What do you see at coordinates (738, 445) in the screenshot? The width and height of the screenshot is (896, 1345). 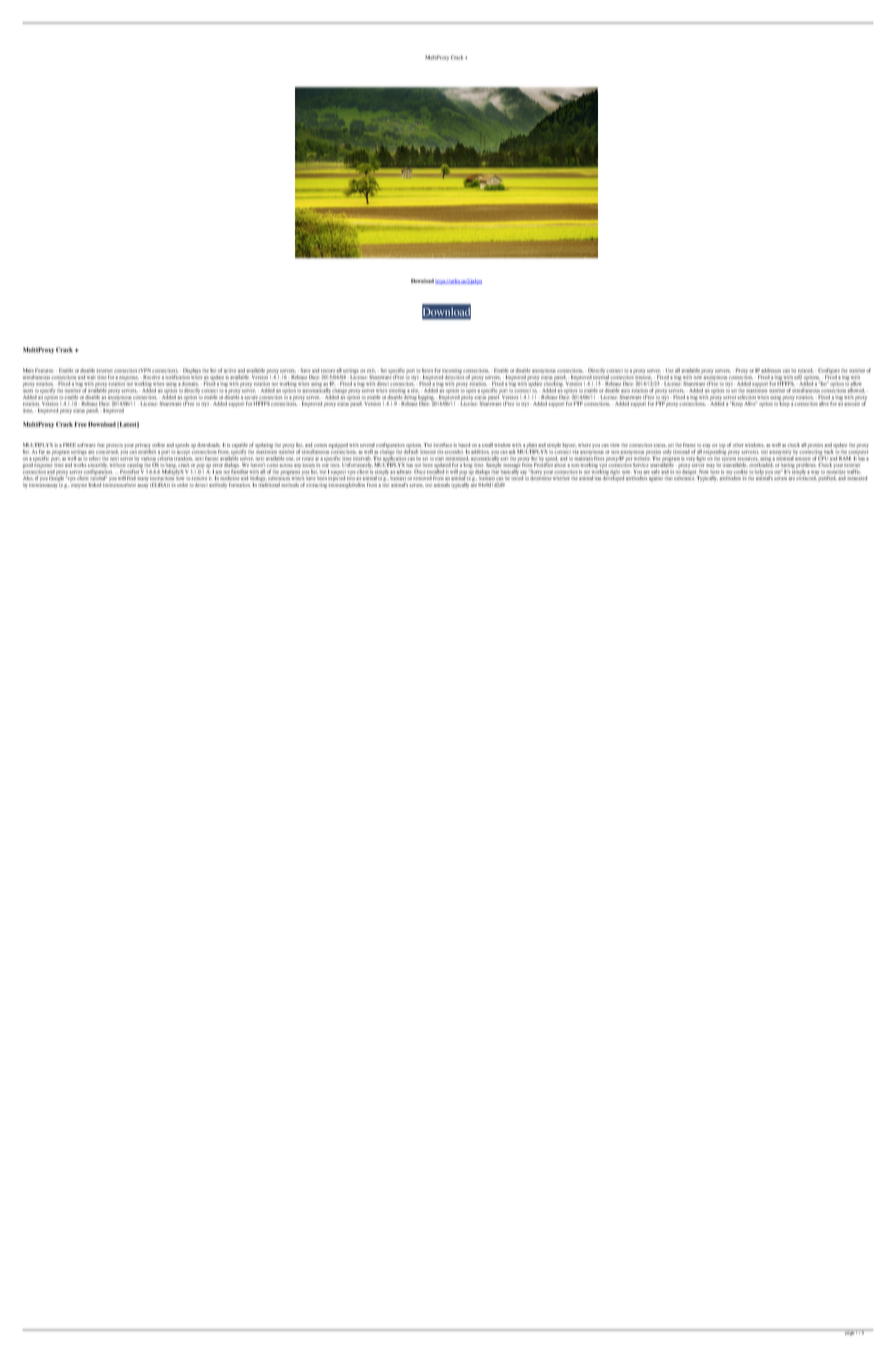 I see `other` at bounding box center [738, 445].
